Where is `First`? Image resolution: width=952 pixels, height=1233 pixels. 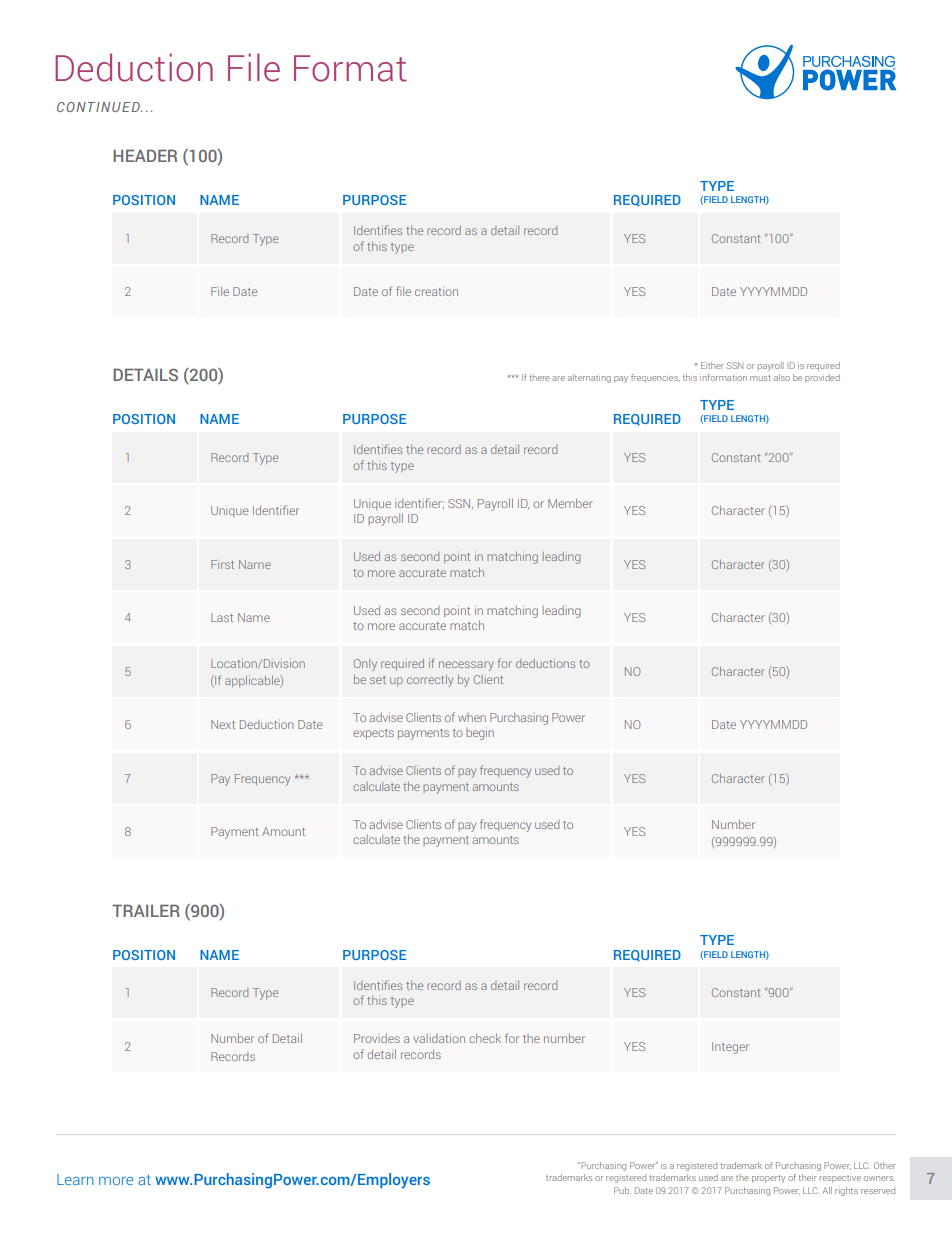 First is located at coordinates (222, 564).
